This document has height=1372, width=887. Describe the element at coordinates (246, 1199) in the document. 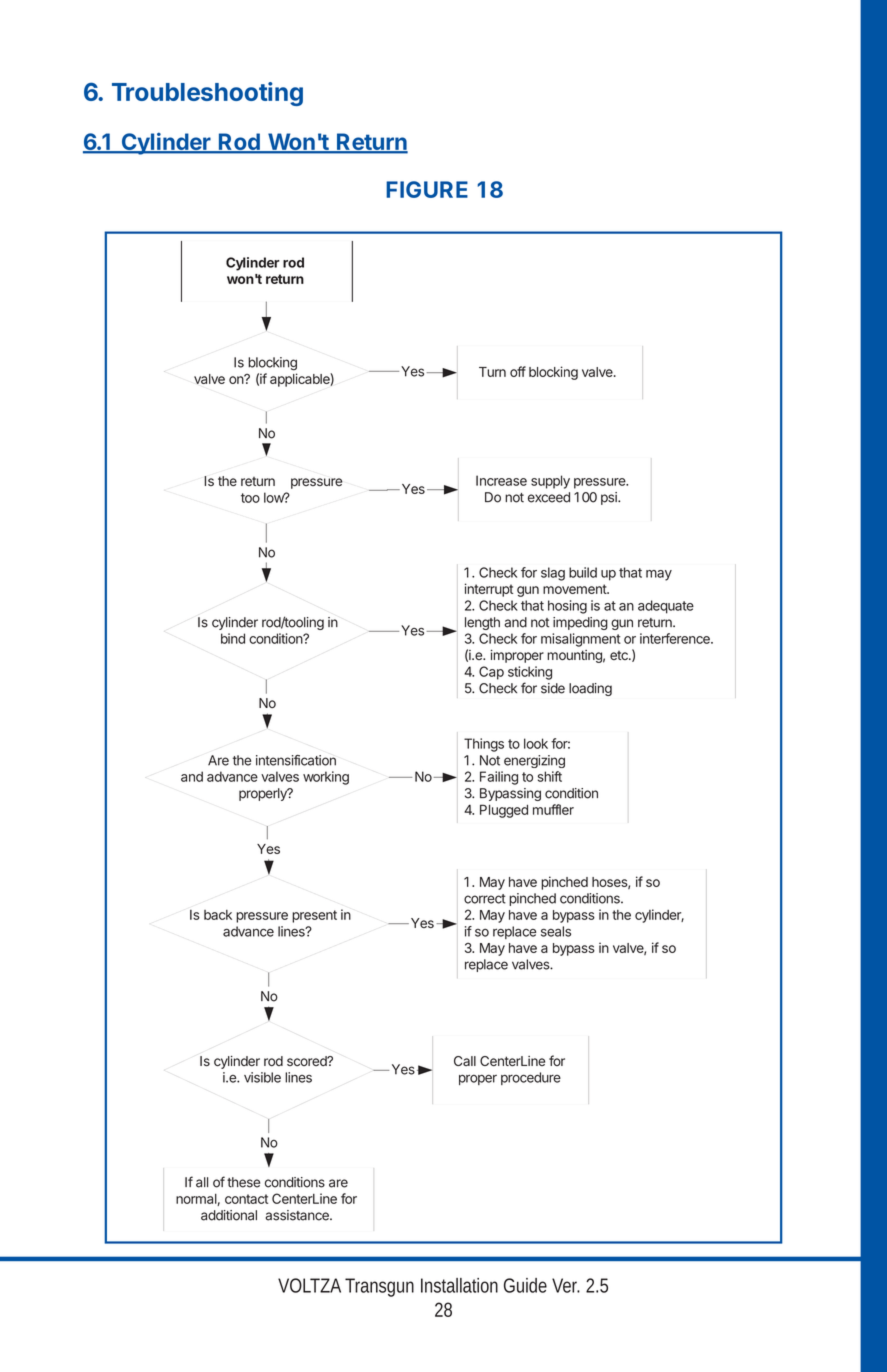

I see `contact` at that location.
